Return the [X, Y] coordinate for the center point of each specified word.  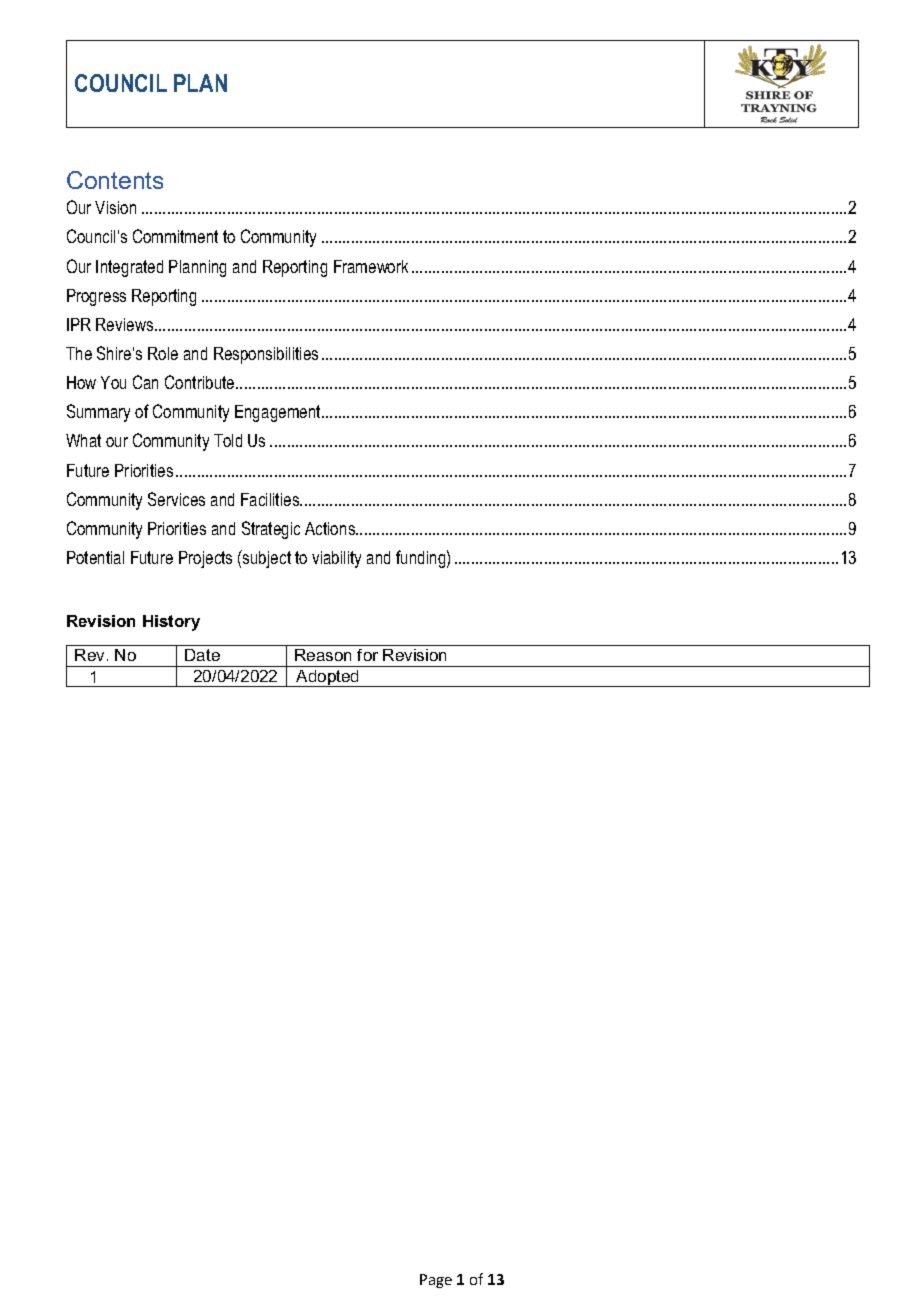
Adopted [328, 678]
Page [436, 1281]
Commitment [175, 236]
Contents [115, 180]
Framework [371, 266]
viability [336, 559]
